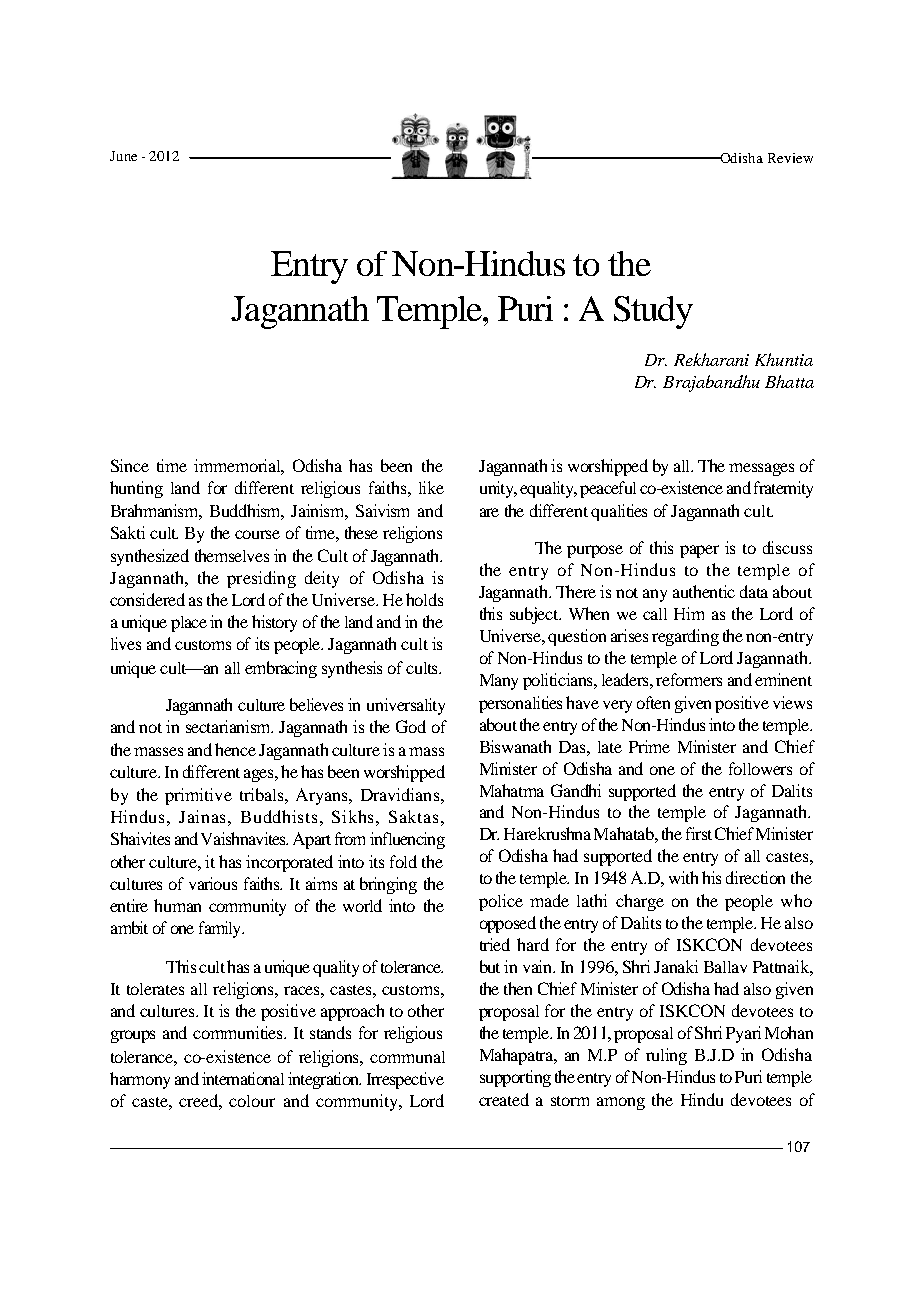 The height and width of the screenshot is (1307, 924). I want to click on immemorial, so click(239, 467).
